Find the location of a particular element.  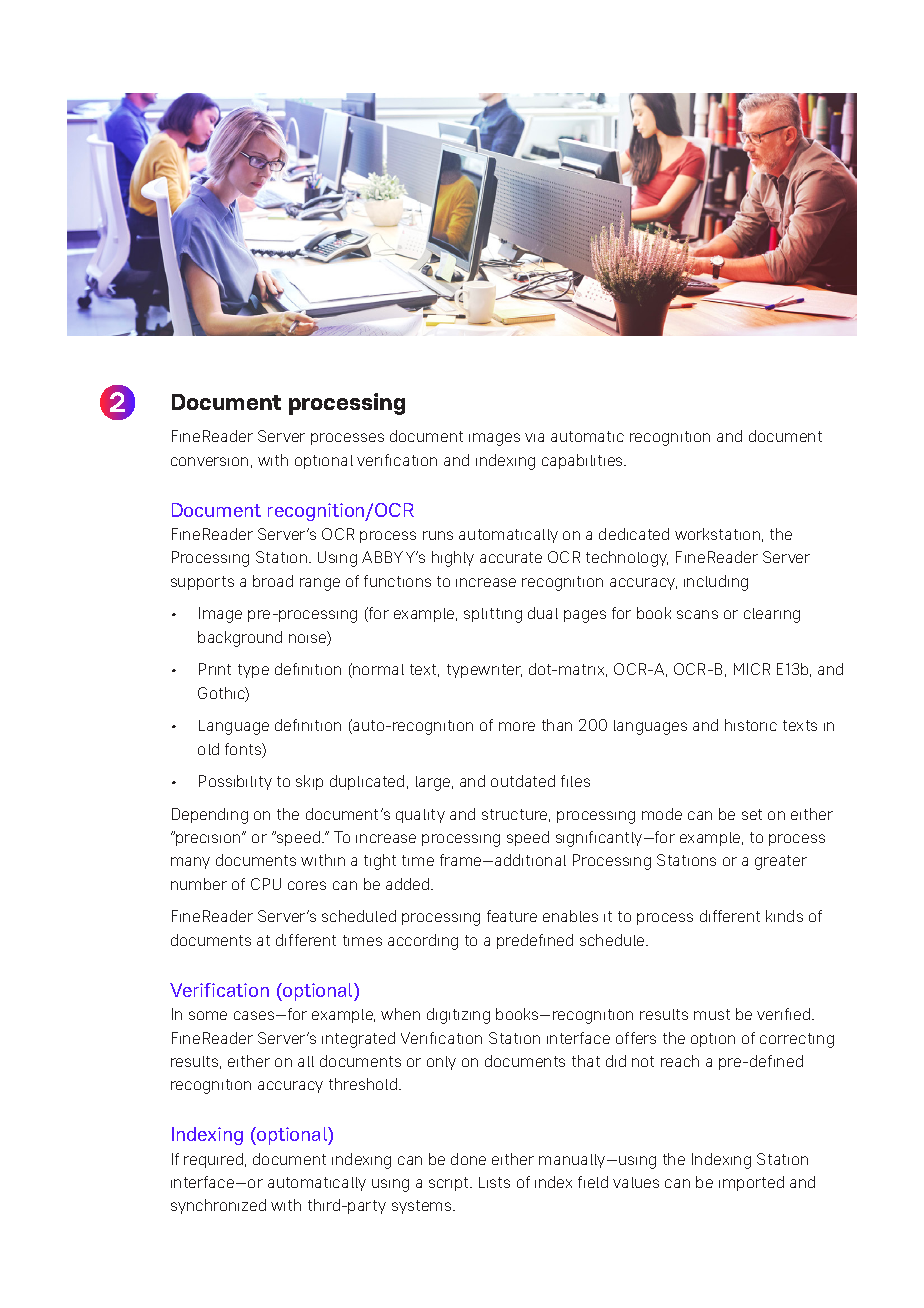

capabilities is located at coordinates (583, 461).
